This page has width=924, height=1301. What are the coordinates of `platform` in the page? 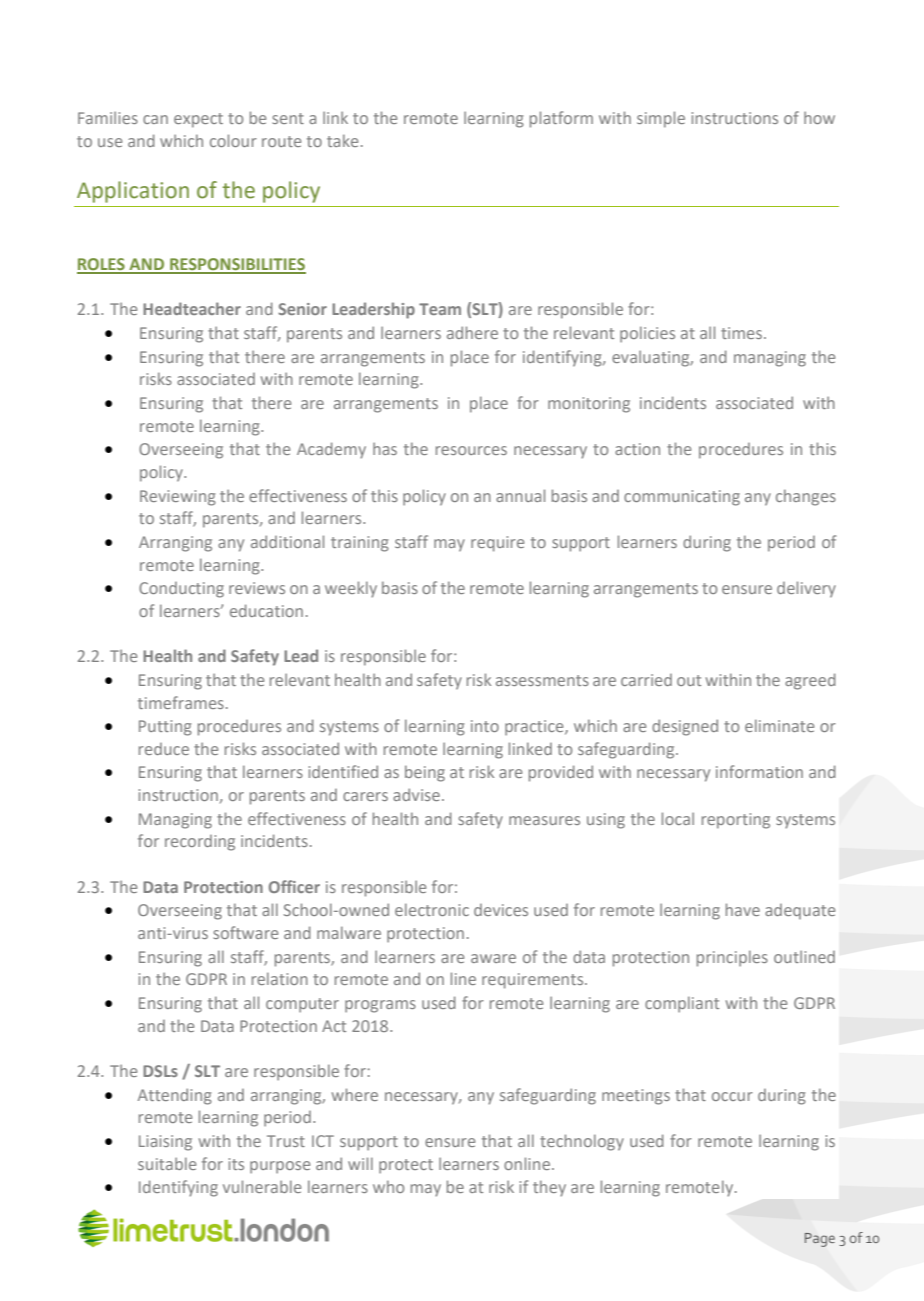 It's located at (561, 119).
